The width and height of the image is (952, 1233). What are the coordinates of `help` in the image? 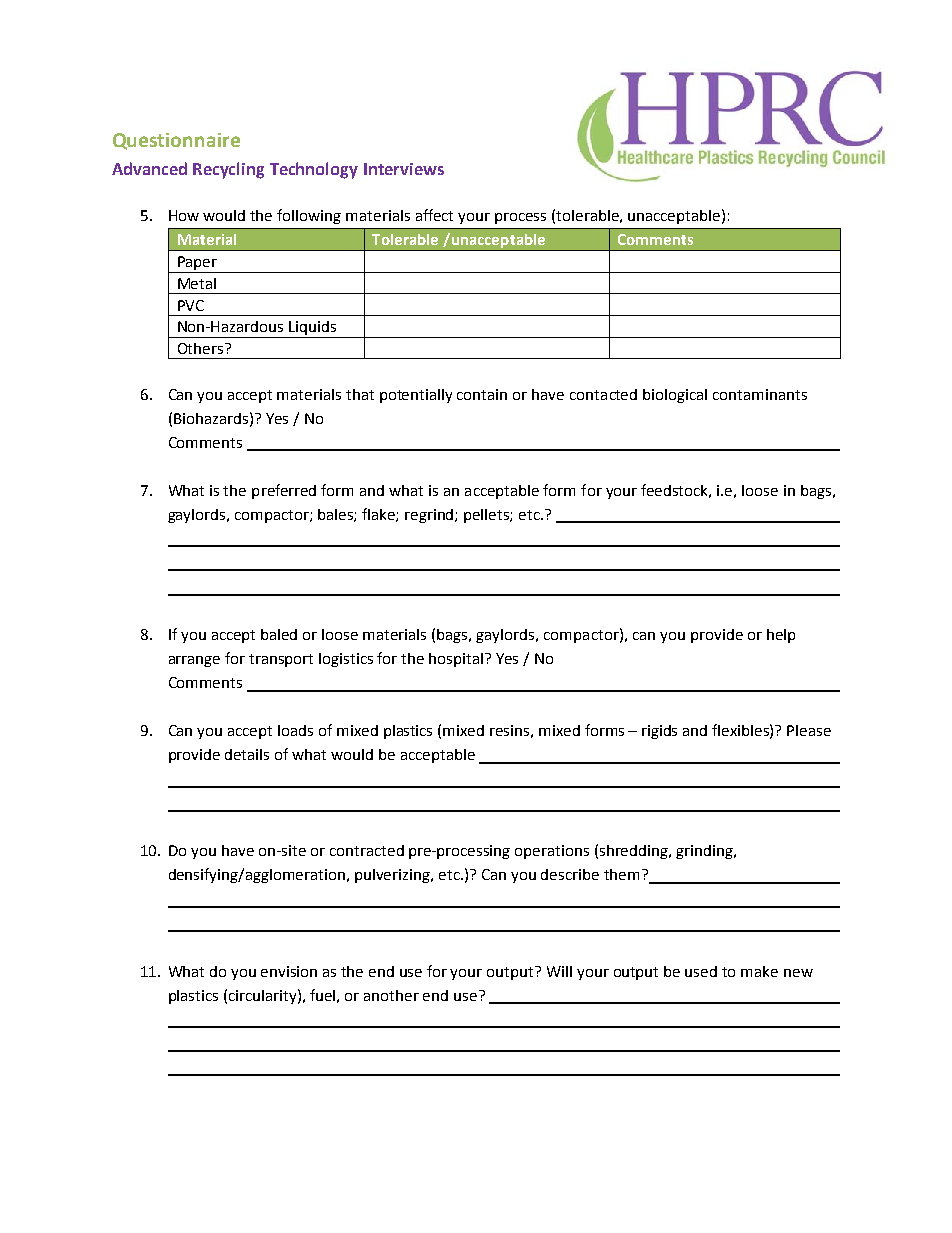 It's located at (781, 636).
